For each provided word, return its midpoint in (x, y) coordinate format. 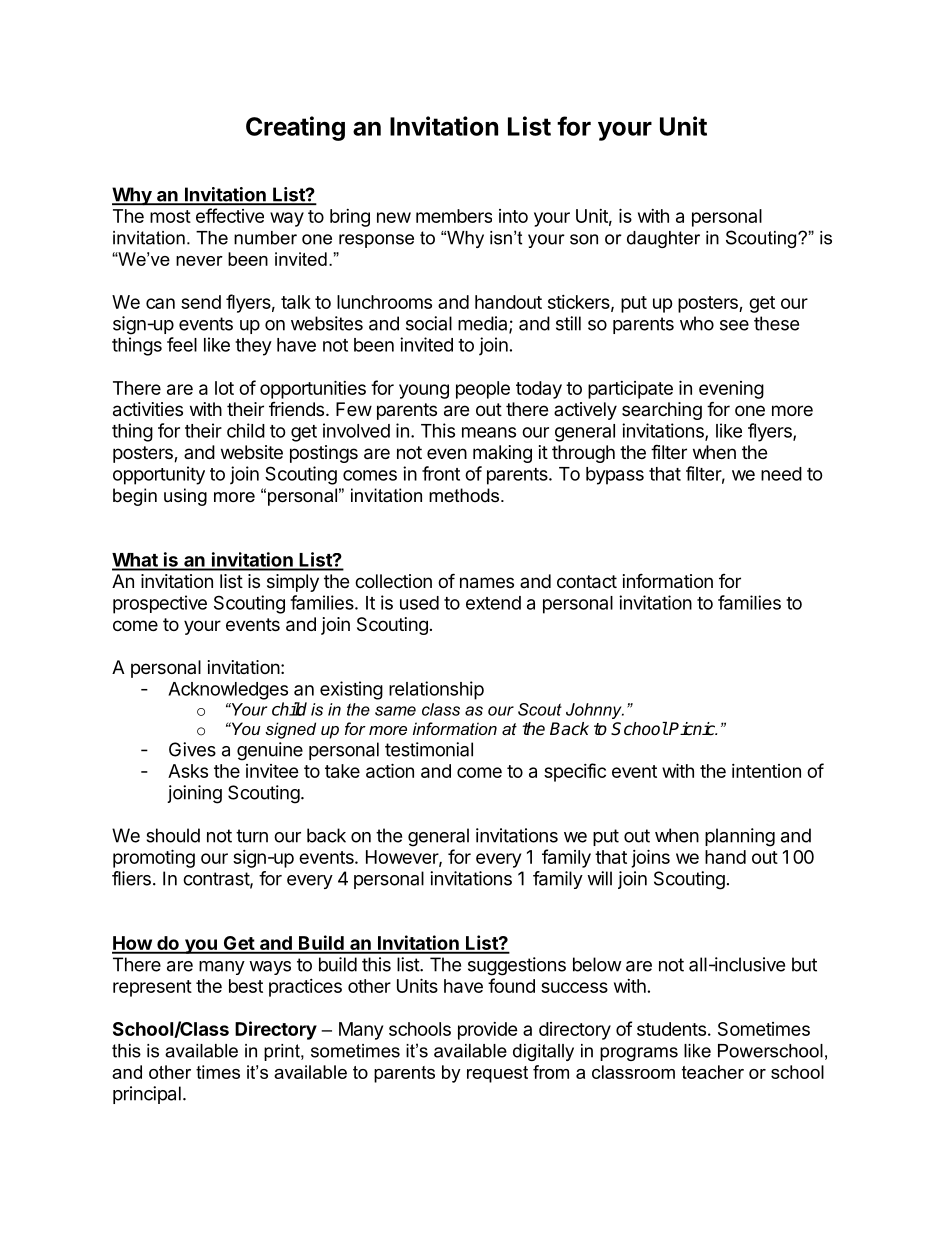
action (390, 770)
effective (230, 215)
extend (493, 603)
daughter (663, 239)
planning (740, 837)
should (173, 835)
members (454, 216)
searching (662, 411)
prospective (160, 604)
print (283, 1052)
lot (224, 388)
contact (587, 582)
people (483, 390)
